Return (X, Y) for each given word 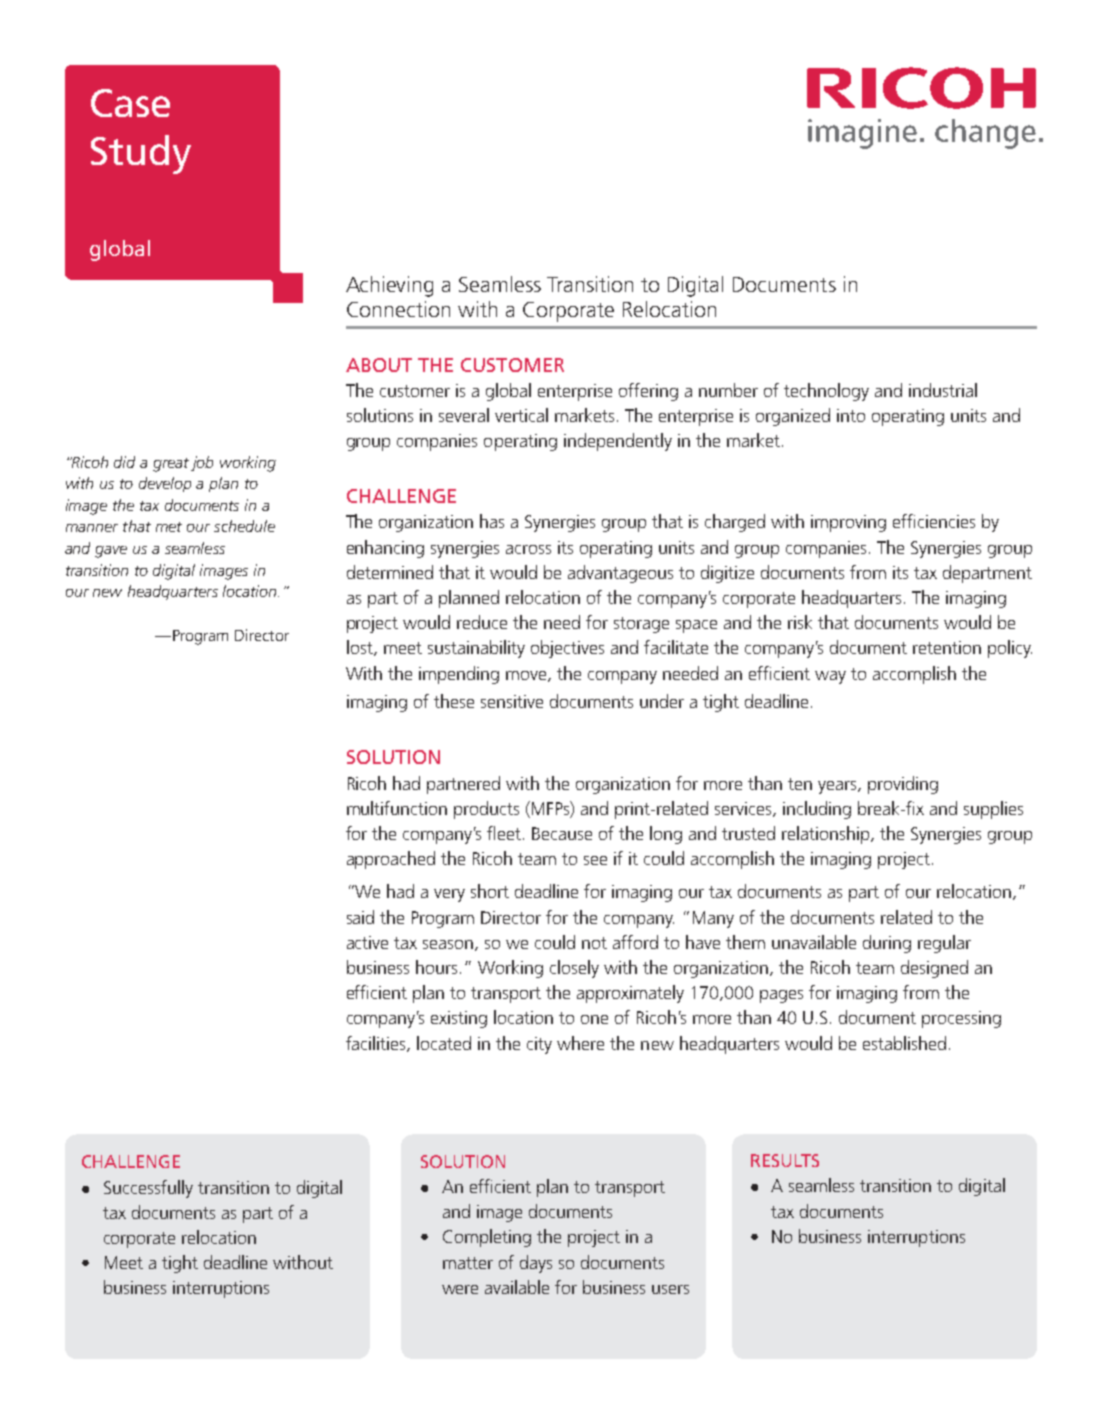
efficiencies (934, 521)
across (528, 549)
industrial (943, 390)
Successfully (148, 1189)
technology (826, 392)
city (539, 1045)
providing (903, 785)
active (367, 942)
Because (562, 833)
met (169, 527)
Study (141, 154)
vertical (521, 415)
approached (391, 860)
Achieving (389, 286)
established (904, 1043)
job (202, 463)
